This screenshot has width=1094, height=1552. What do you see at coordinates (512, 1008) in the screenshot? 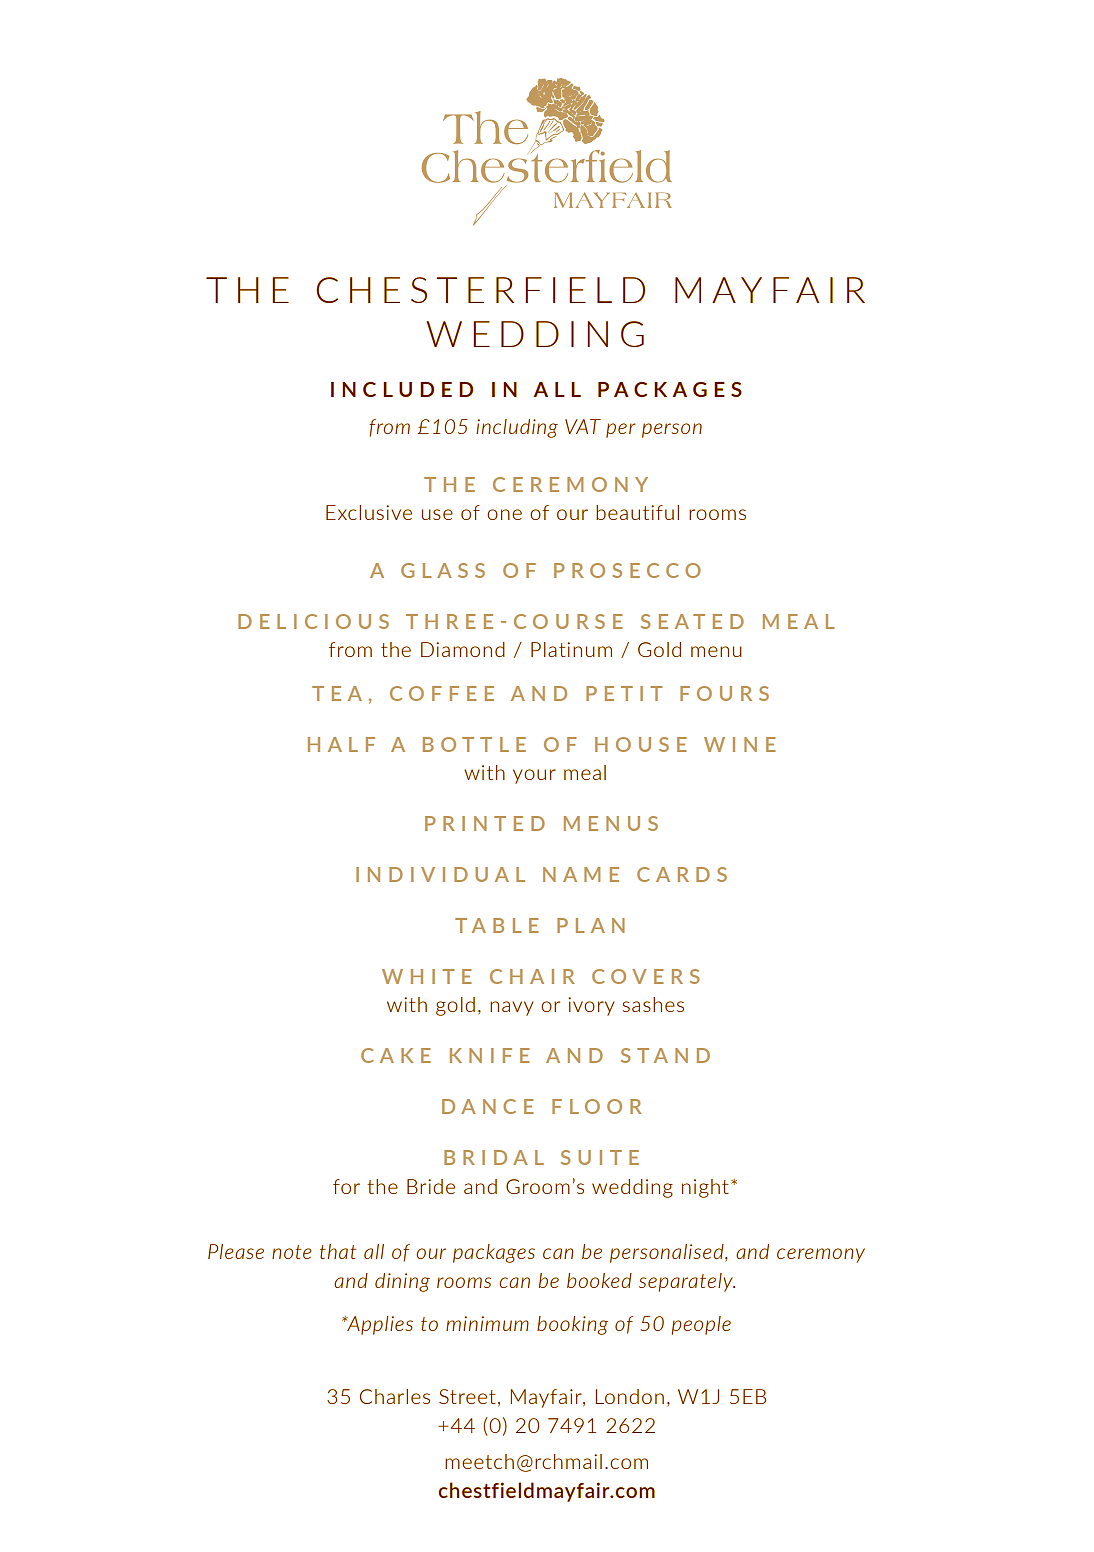
I see `navy` at bounding box center [512, 1008].
